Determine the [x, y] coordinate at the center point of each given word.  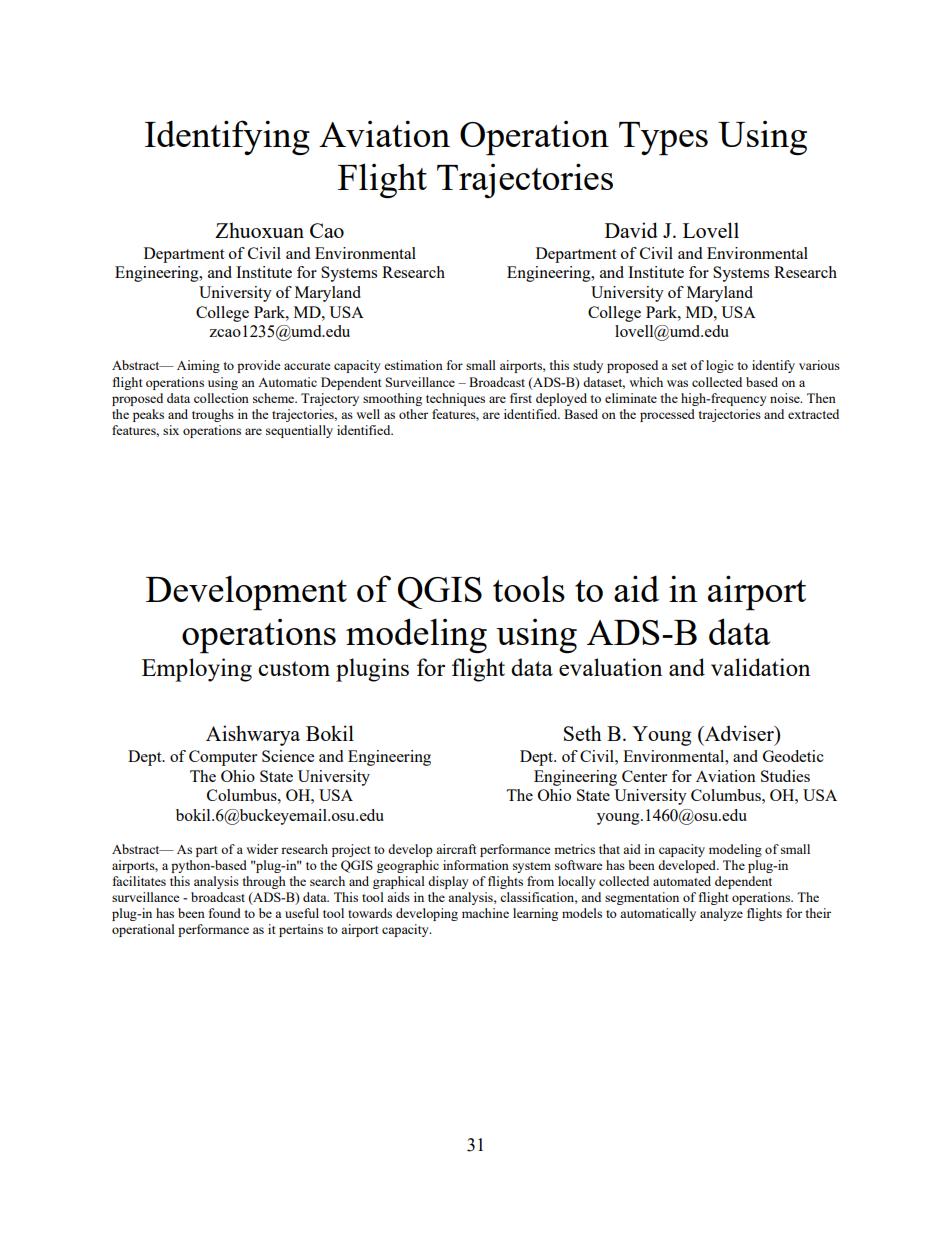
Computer [223, 758]
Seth [583, 733]
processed [667, 415]
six [171, 430]
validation [760, 667]
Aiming [198, 366]
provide [259, 366]
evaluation [610, 667]
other [413, 414]
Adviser [739, 734]
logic [719, 366]
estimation [413, 365]
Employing [197, 670]
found [225, 913]
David [631, 230]
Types [663, 139]
